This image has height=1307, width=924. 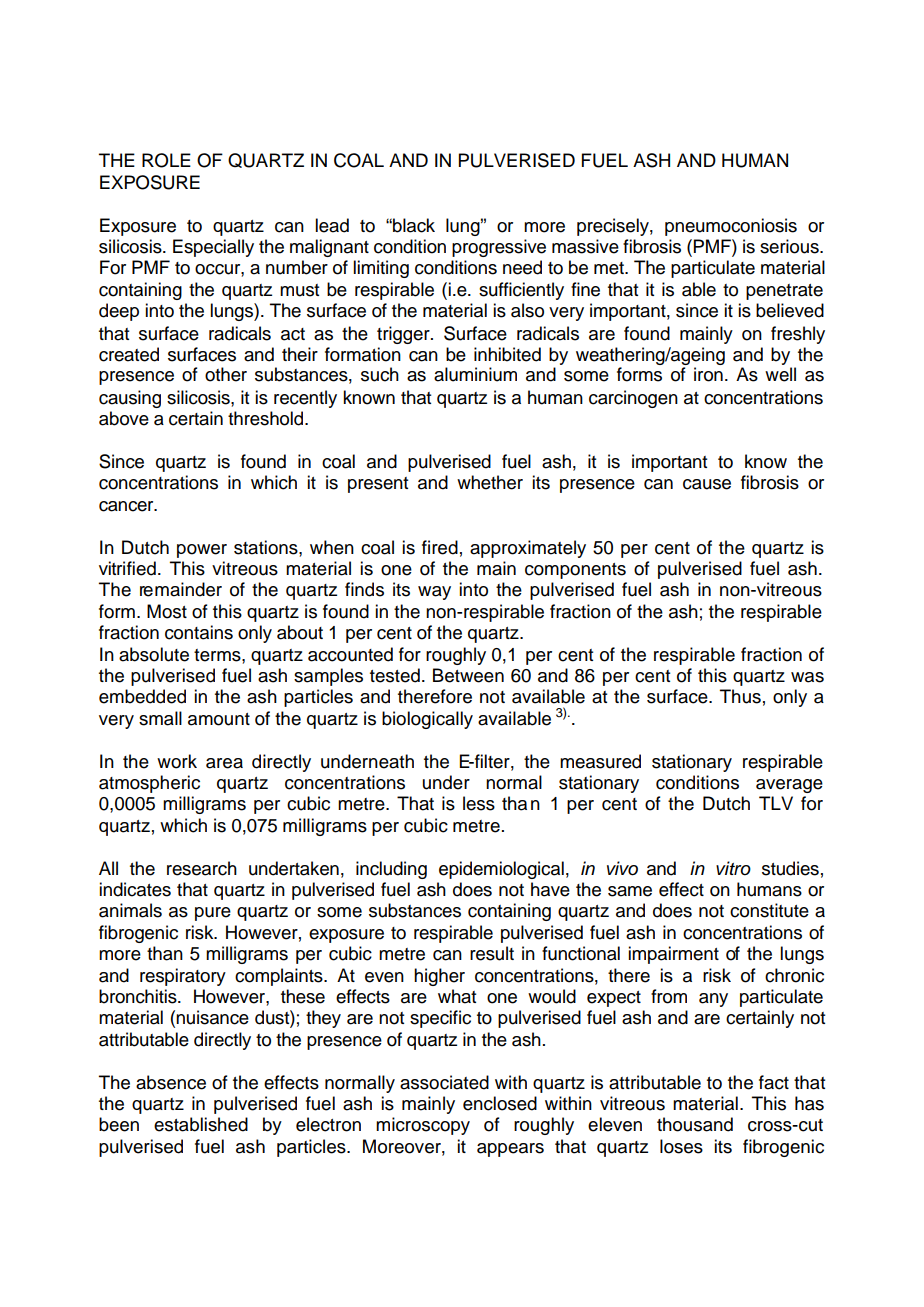 I want to click on Thus, so click(x=740, y=696).
